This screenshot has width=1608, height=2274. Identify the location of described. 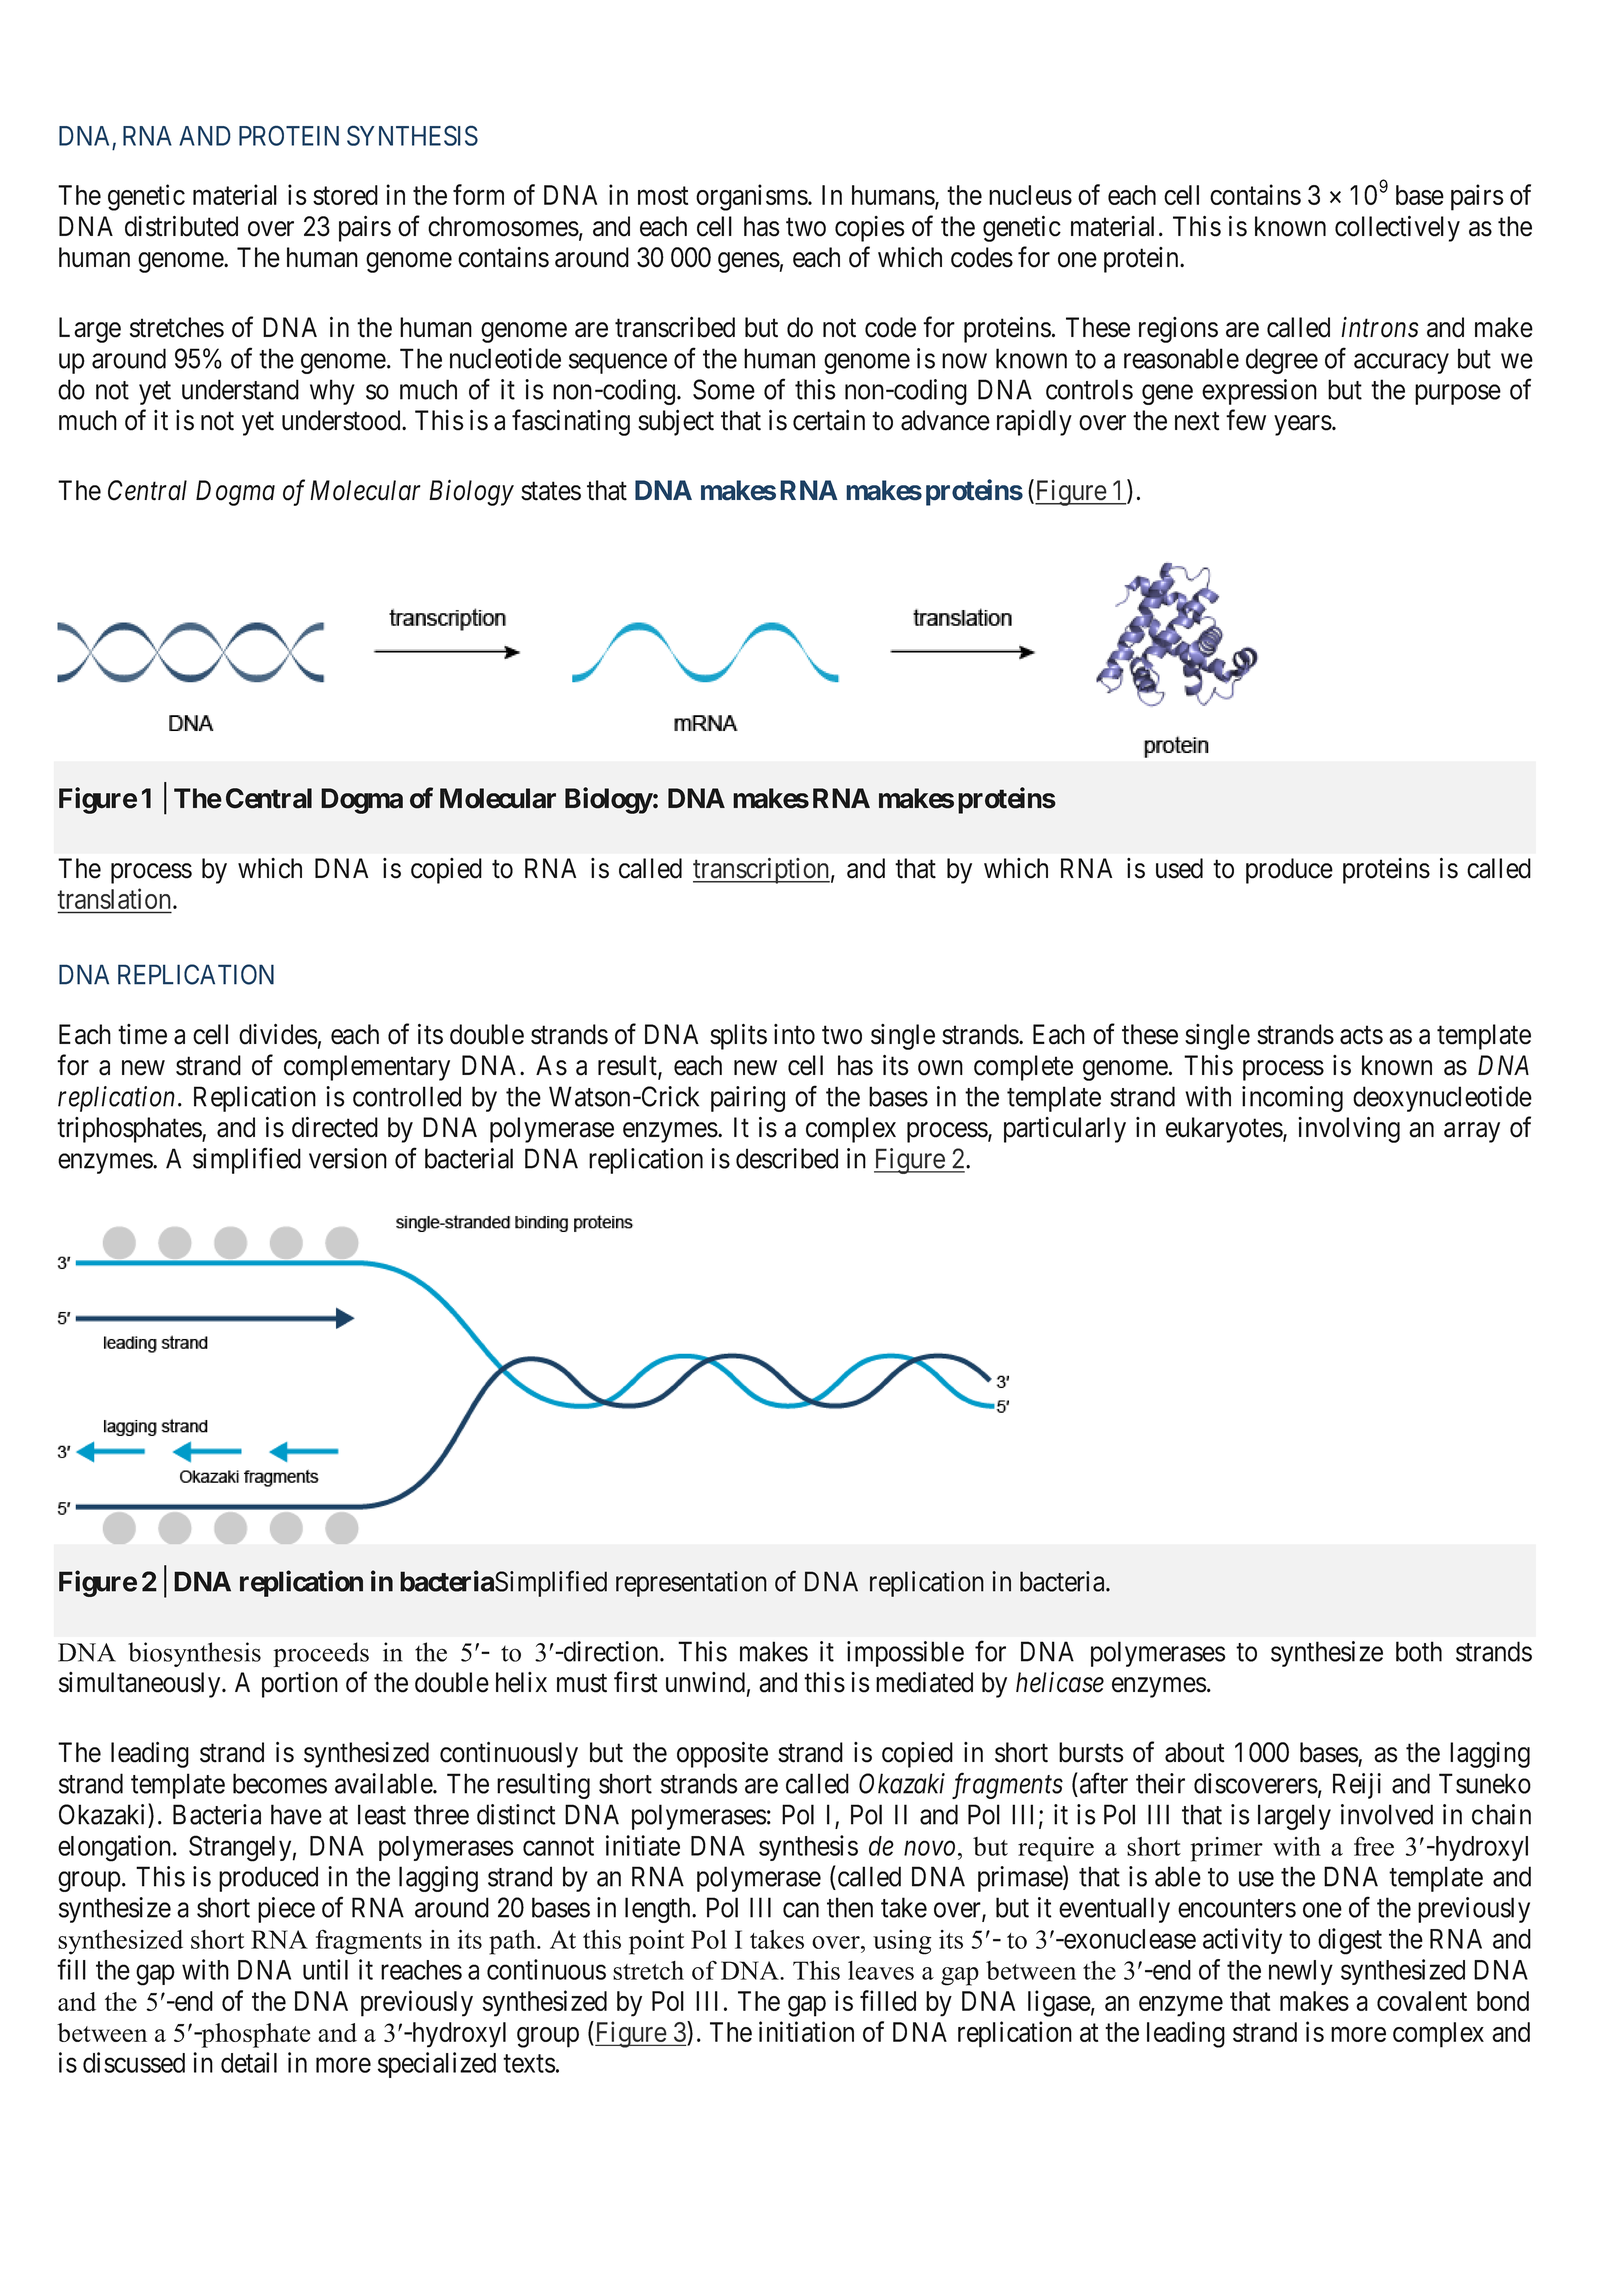
(787, 1158).
